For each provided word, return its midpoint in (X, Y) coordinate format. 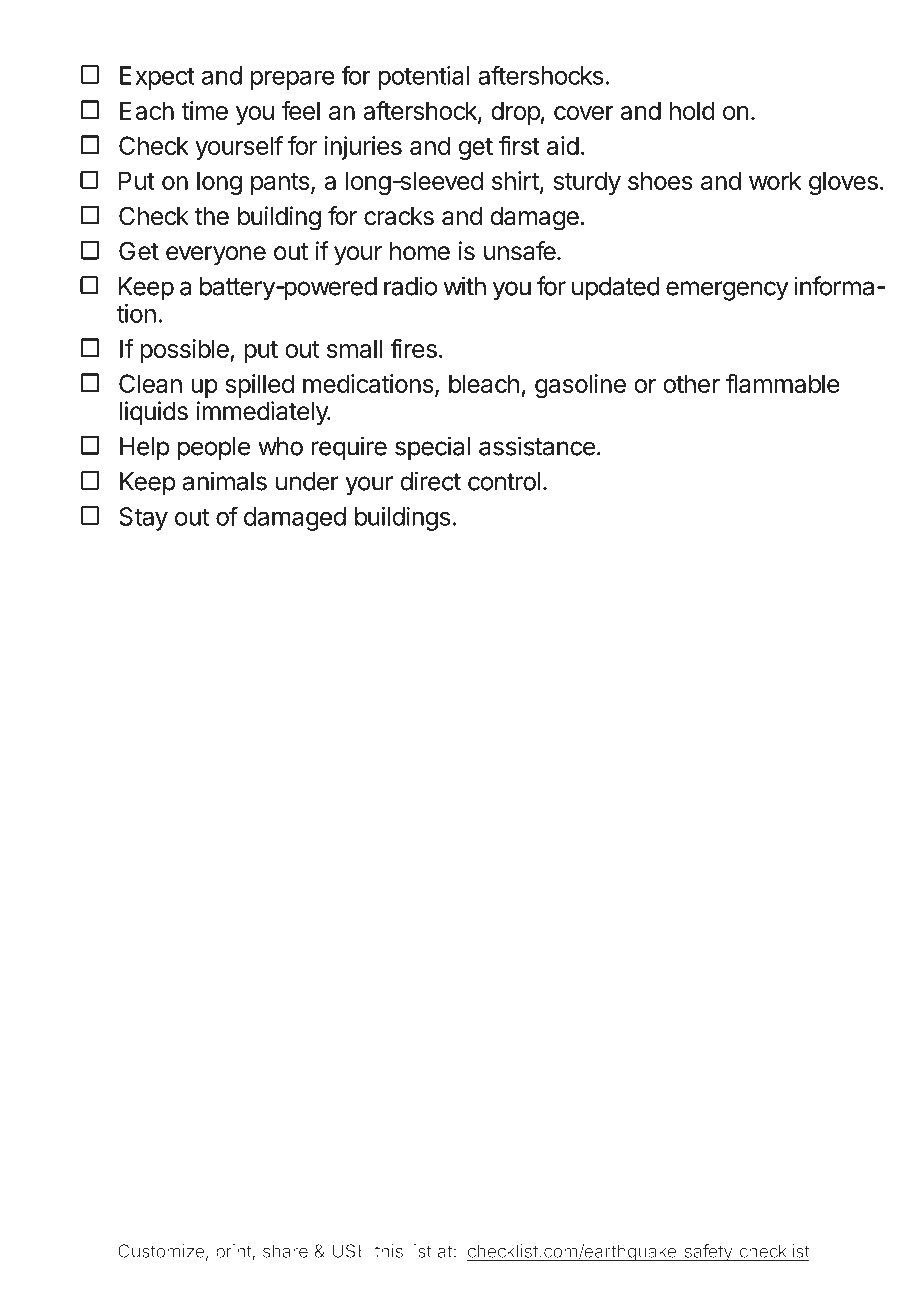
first (519, 145)
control (504, 481)
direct (430, 481)
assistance (537, 446)
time (204, 110)
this (389, 1251)
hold (692, 110)
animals (225, 481)
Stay (143, 519)
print (234, 1253)
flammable (783, 383)
